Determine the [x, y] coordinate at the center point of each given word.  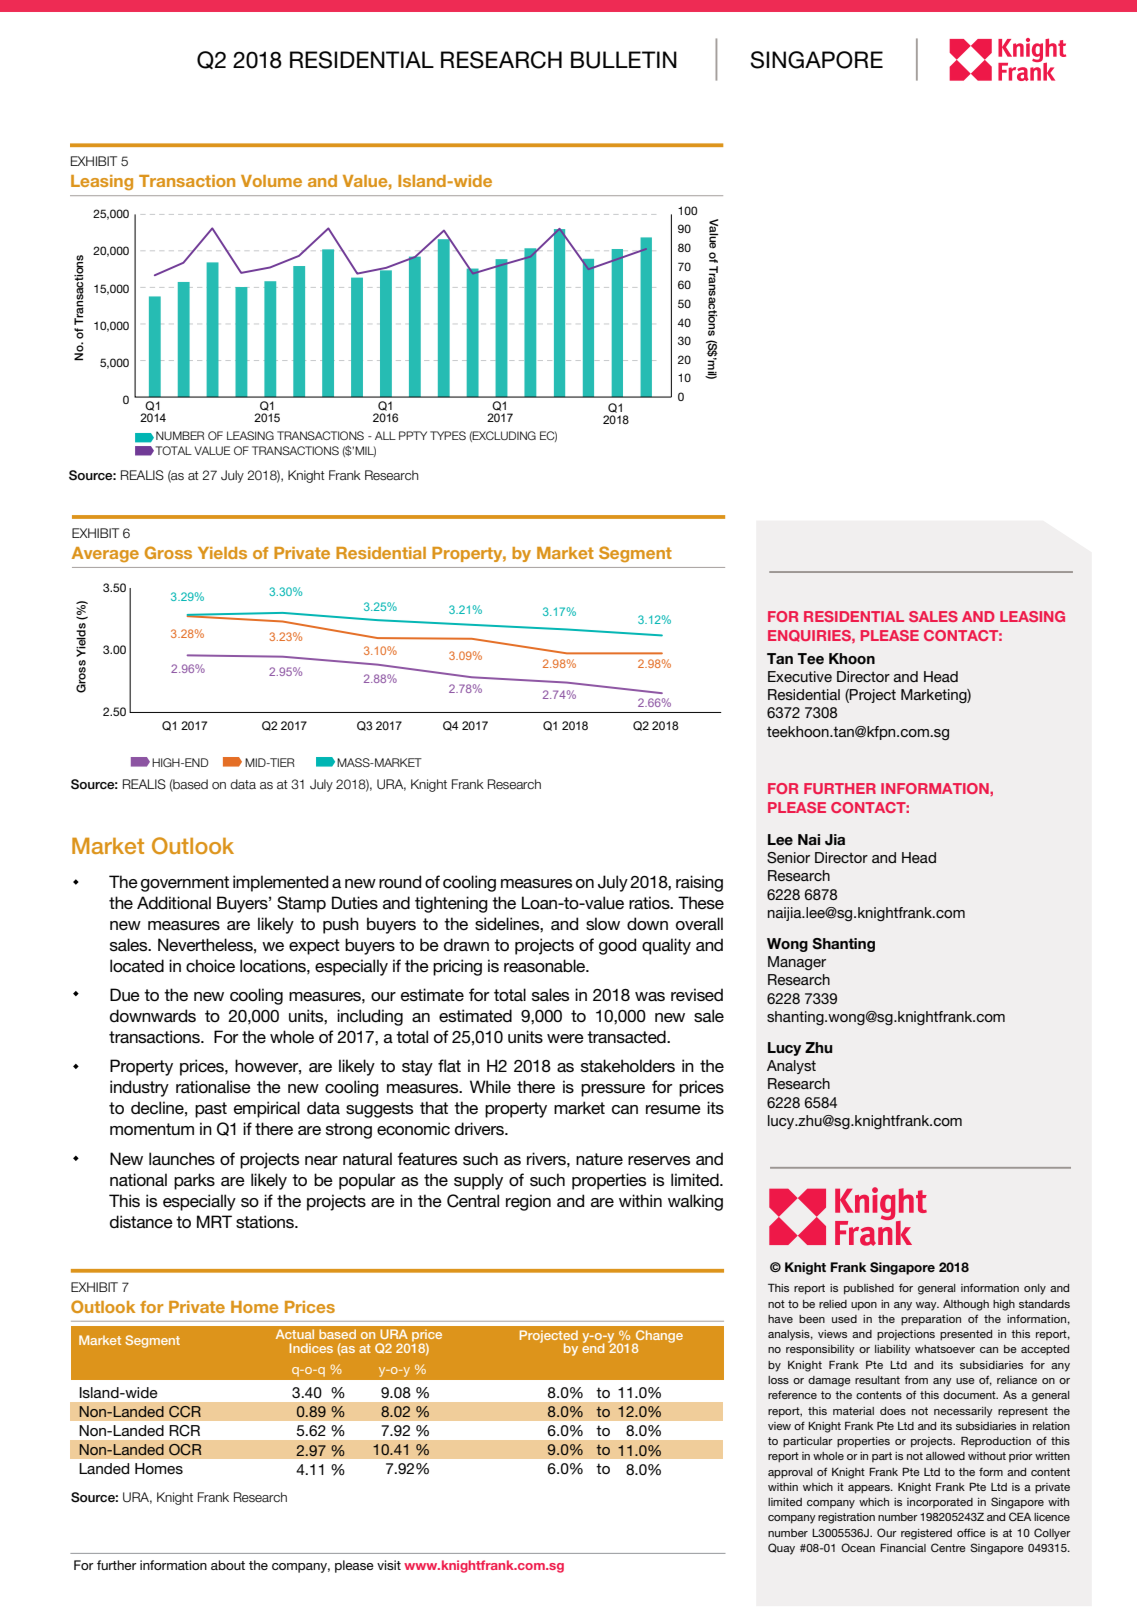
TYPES [448, 435]
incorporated [940, 1503]
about [228, 1565]
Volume [271, 181]
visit [389, 1565]
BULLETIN [624, 60]
